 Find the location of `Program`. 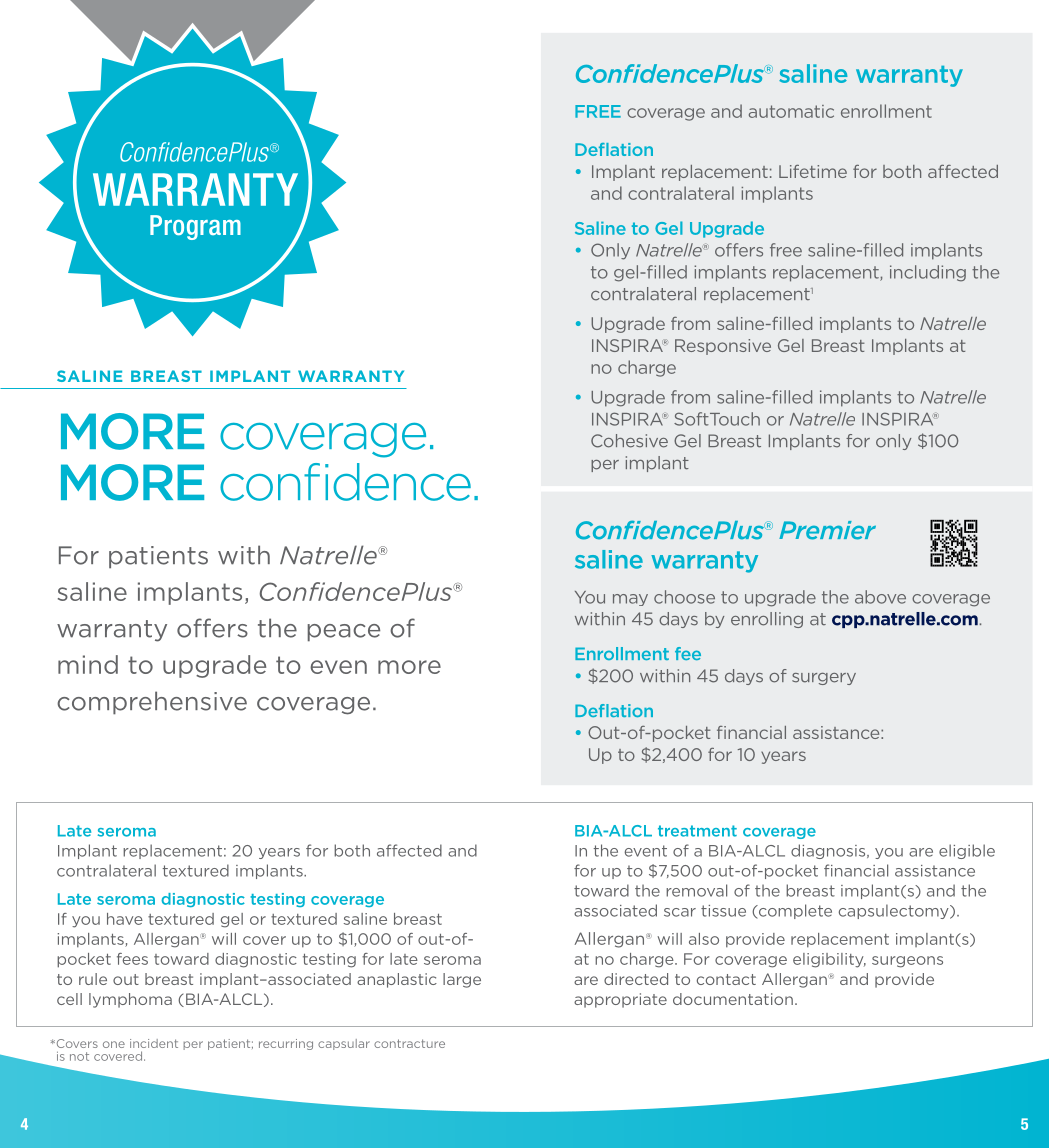

Program is located at coordinates (195, 227).
